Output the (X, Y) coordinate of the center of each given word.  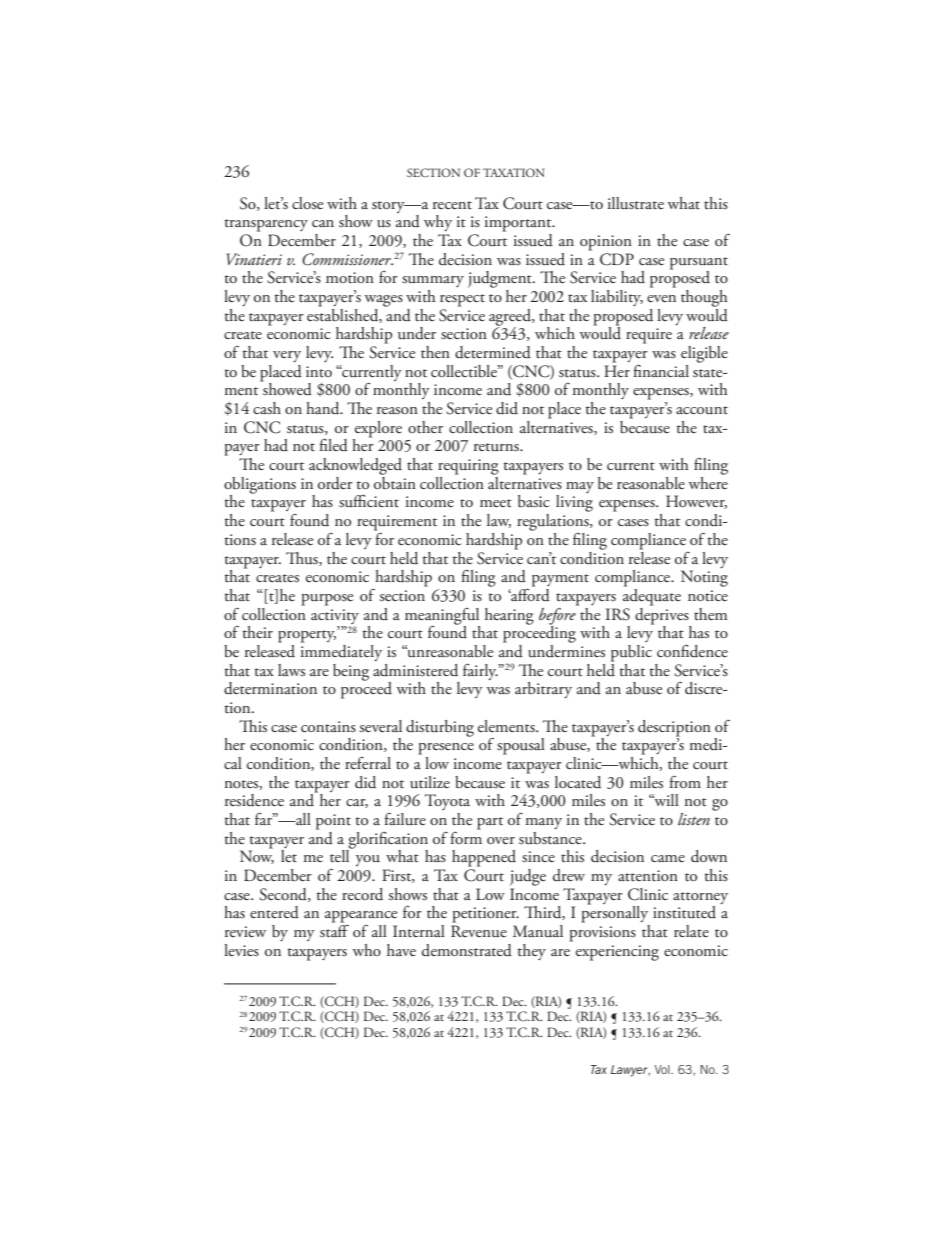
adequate (652, 596)
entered (274, 912)
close (307, 203)
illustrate (636, 203)
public (631, 653)
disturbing (440, 728)
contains (328, 726)
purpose (327, 600)
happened (484, 858)
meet (496, 503)
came (668, 858)
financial (661, 370)
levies (241, 950)
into (319, 371)
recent (452, 205)
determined (493, 352)
